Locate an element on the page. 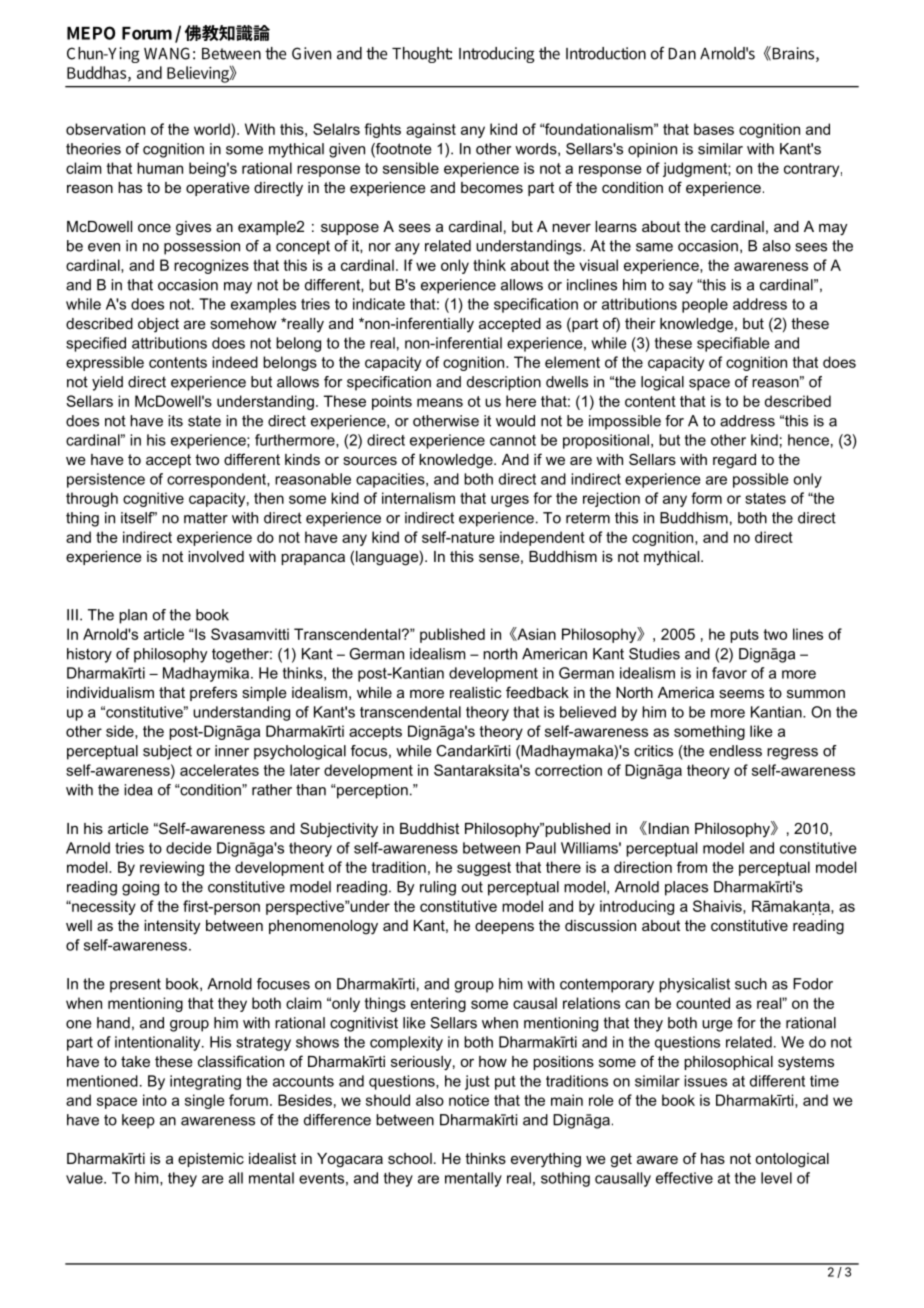 The image size is (924, 1308). bases is located at coordinates (714, 129).
